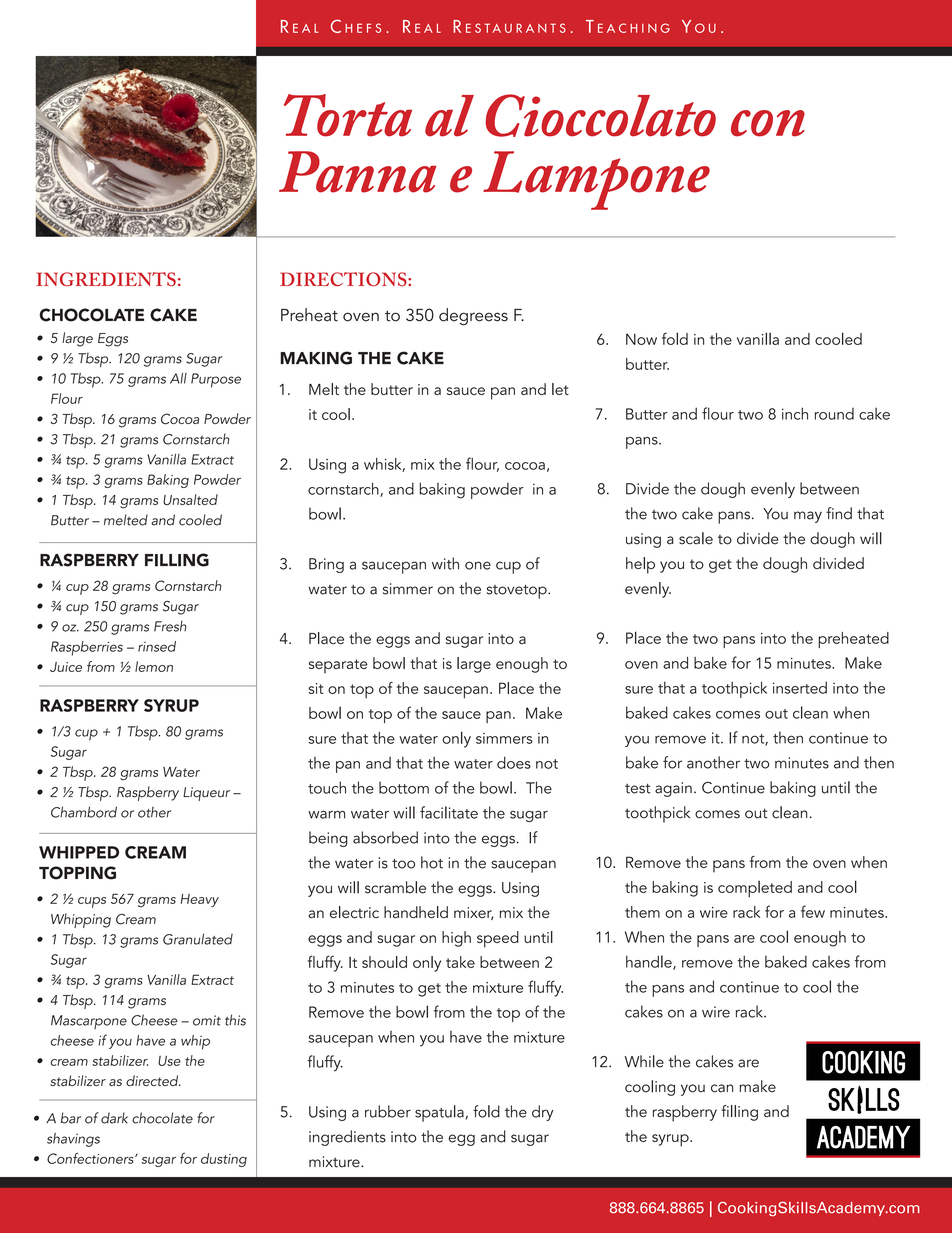 This screenshot has width=952, height=1233. Describe the element at coordinates (358, 172) in the screenshot. I see `Panna` at that location.
